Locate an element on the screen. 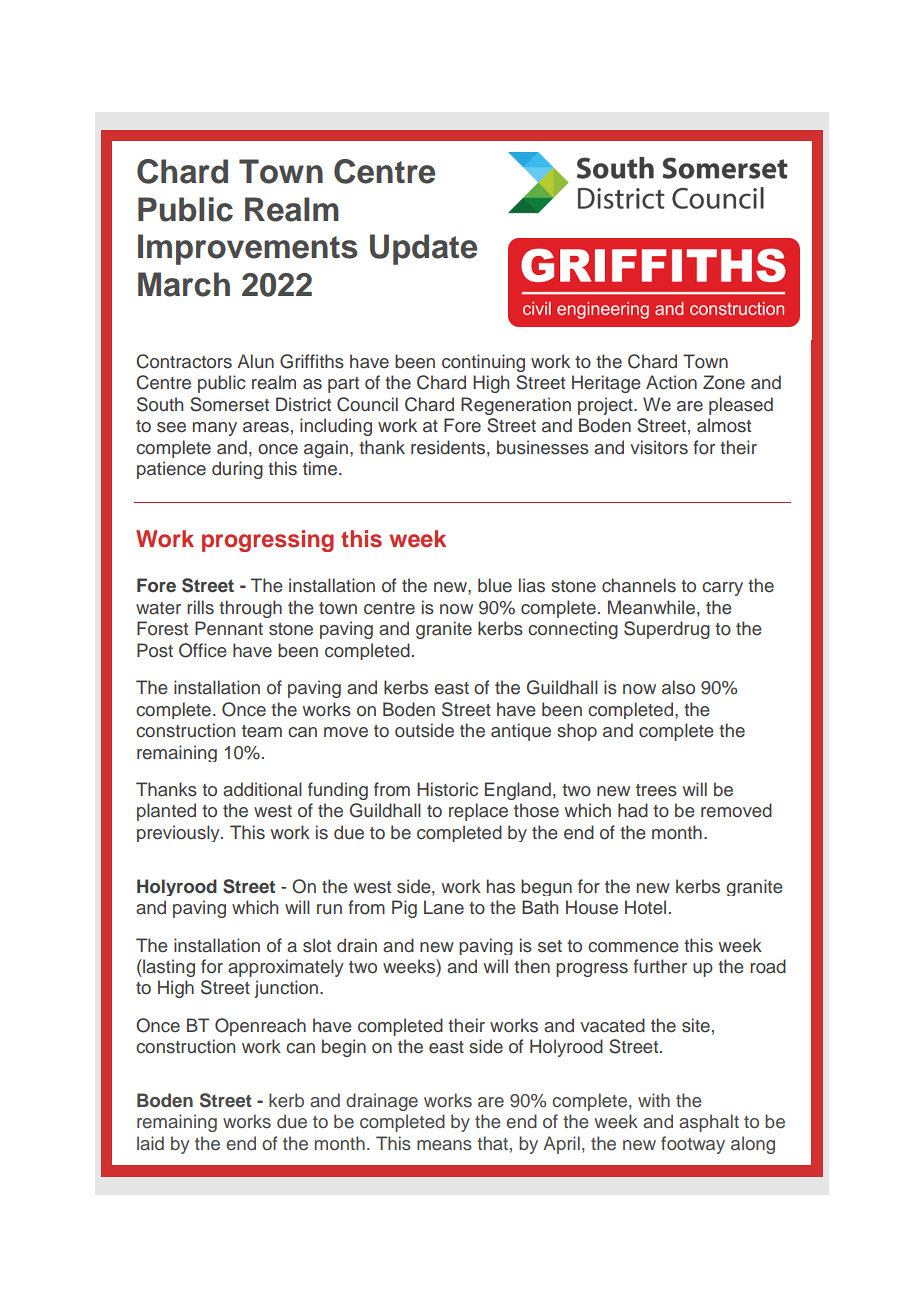 This screenshot has width=924, height=1308. also is located at coordinates (678, 687).
